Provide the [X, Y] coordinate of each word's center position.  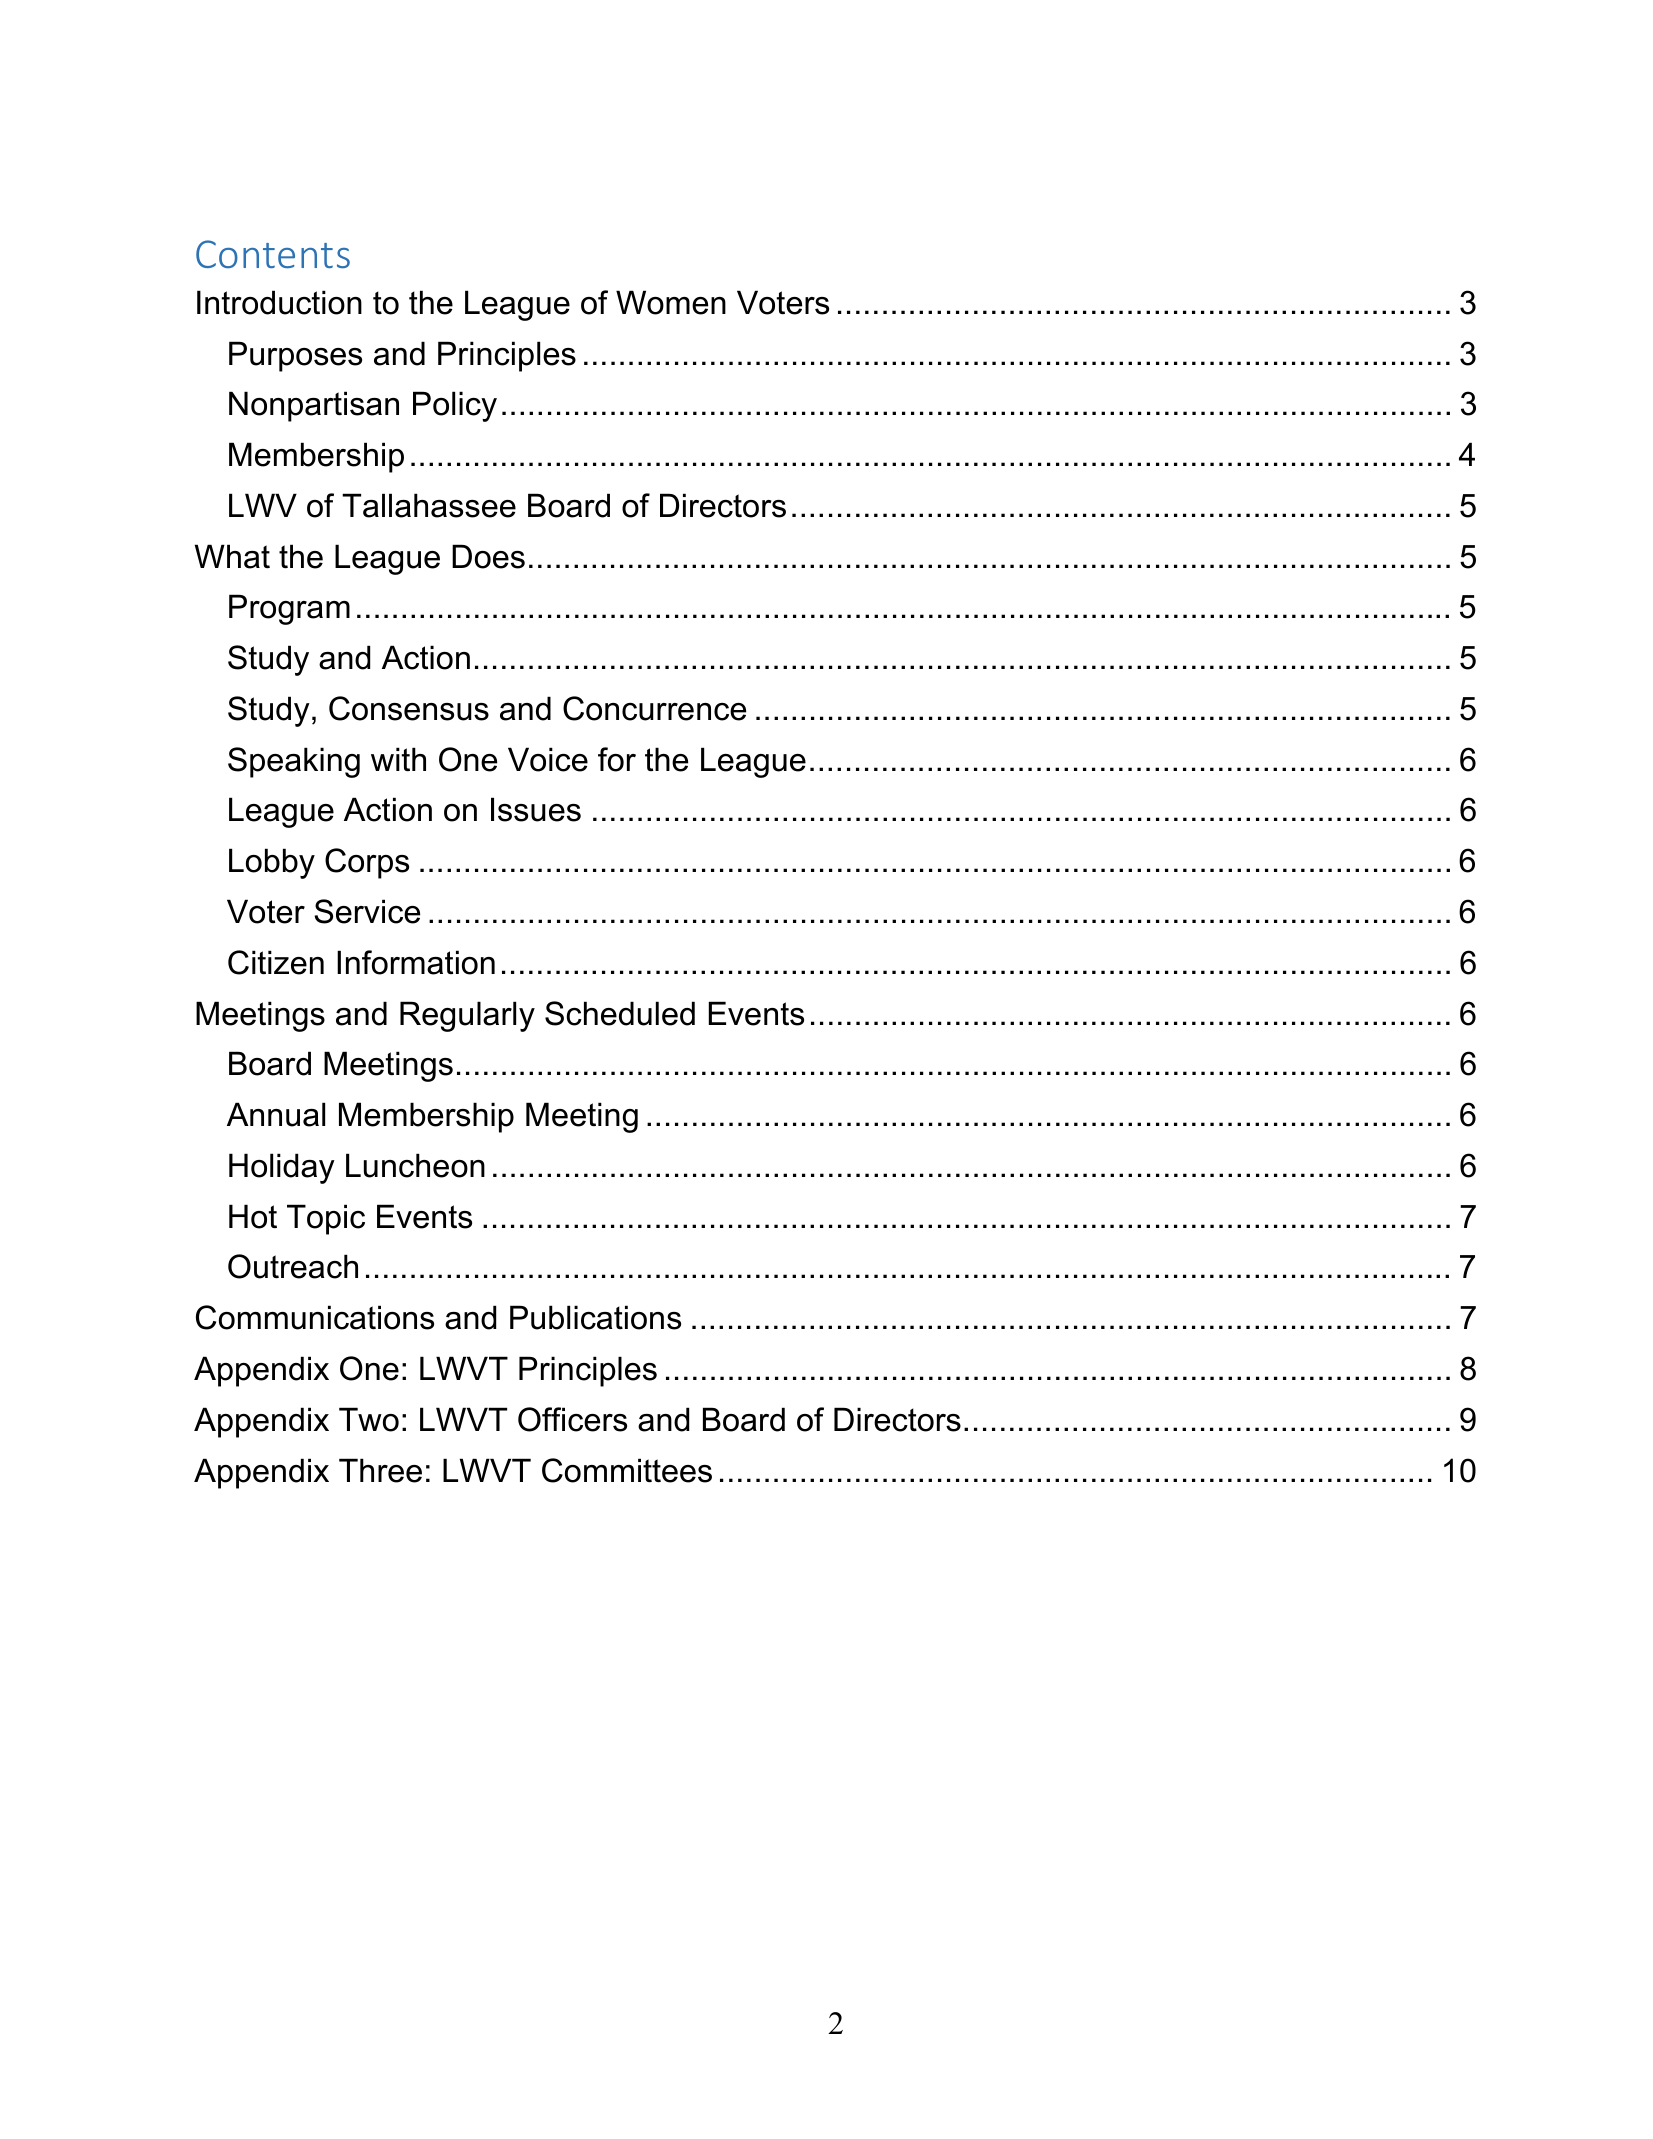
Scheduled [620, 1013]
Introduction [279, 302]
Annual [276, 1114]
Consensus [409, 708]
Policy [455, 406]
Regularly [467, 1016]
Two [369, 1419]
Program [289, 609]
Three [380, 1470]
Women [671, 302]
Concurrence [654, 708]
